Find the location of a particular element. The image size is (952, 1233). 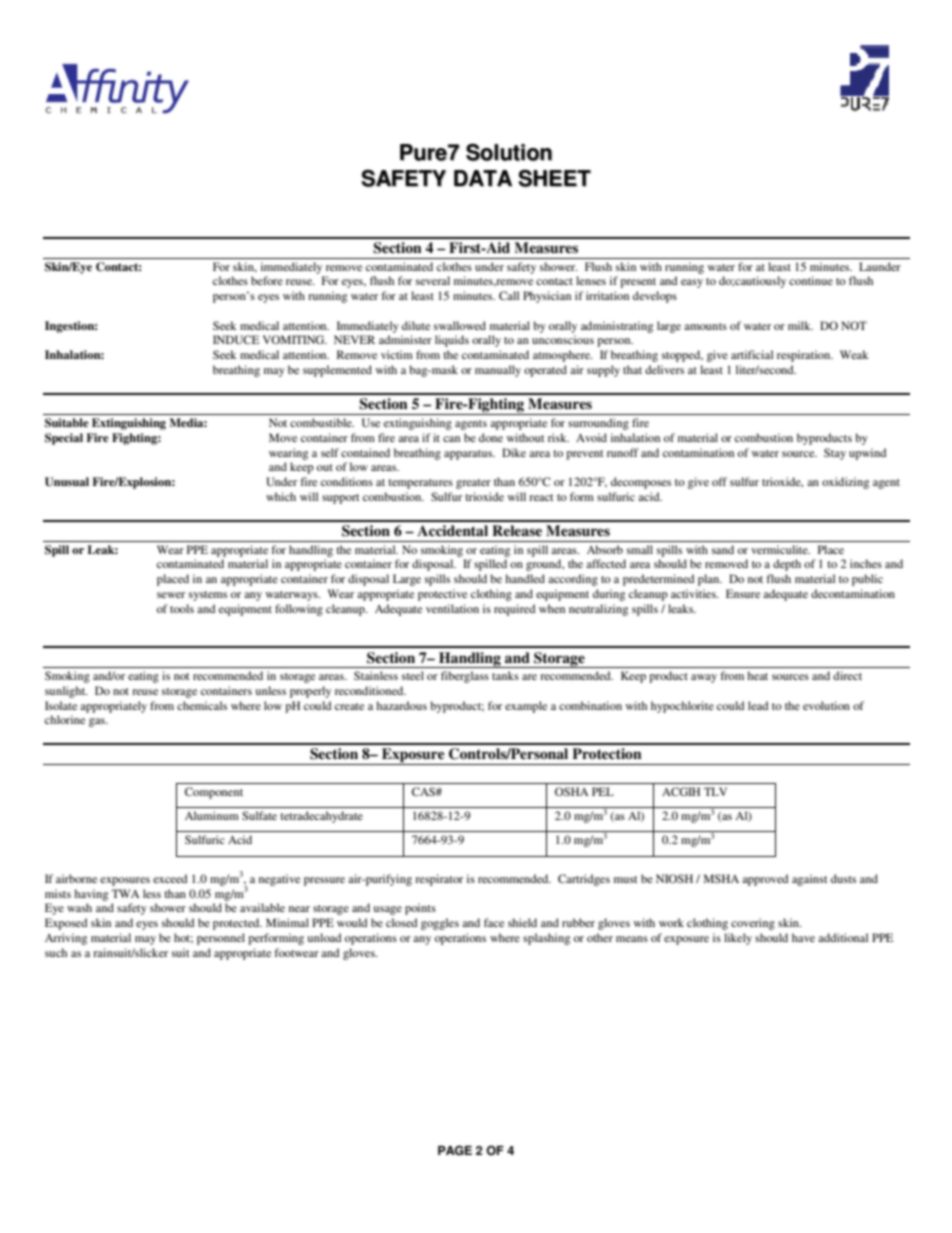

Unusual is located at coordinates (67, 482).
